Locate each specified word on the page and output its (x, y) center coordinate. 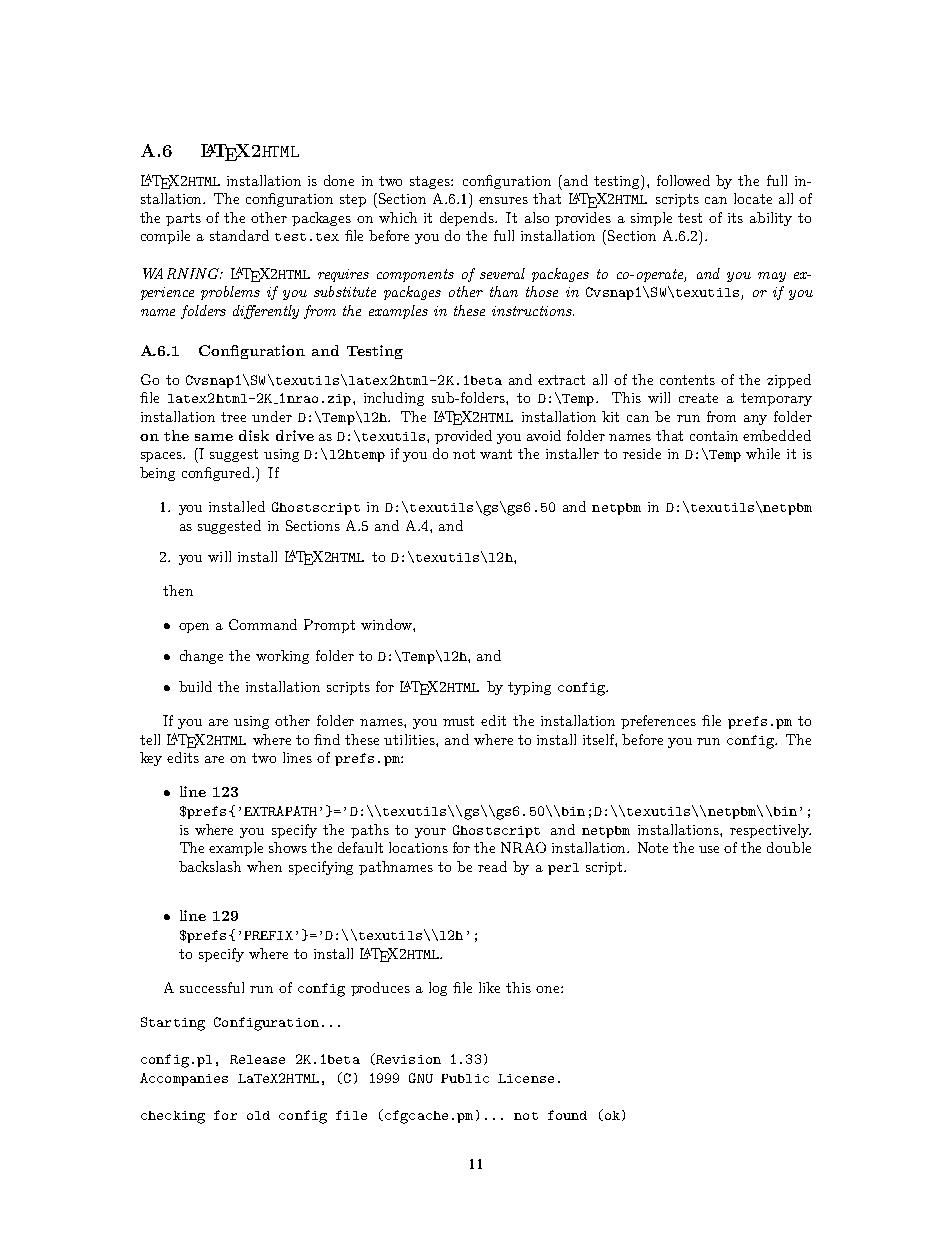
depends (468, 219)
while (763, 453)
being (157, 474)
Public (465, 1078)
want (496, 454)
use (709, 849)
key (151, 759)
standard (239, 235)
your (430, 833)
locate (753, 198)
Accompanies (184, 1079)
